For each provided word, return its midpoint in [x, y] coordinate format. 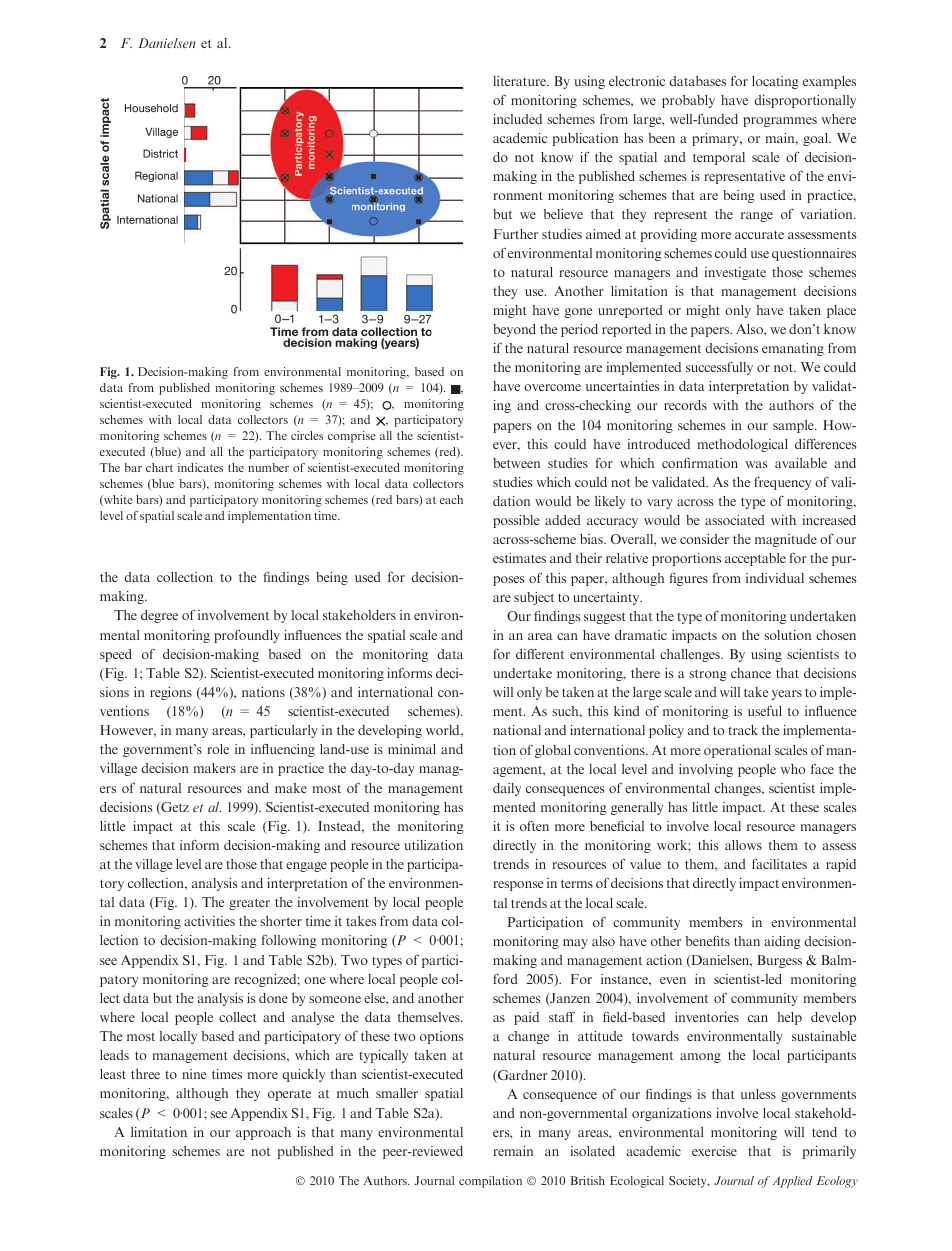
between [516, 463]
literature [520, 81]
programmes [780, 122]
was [756, 464]
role [218, 749]
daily [507, 789]
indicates [200, 467]
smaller [397, 1093]
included [517, 119]
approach [263, 1133]
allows [743, 845]
